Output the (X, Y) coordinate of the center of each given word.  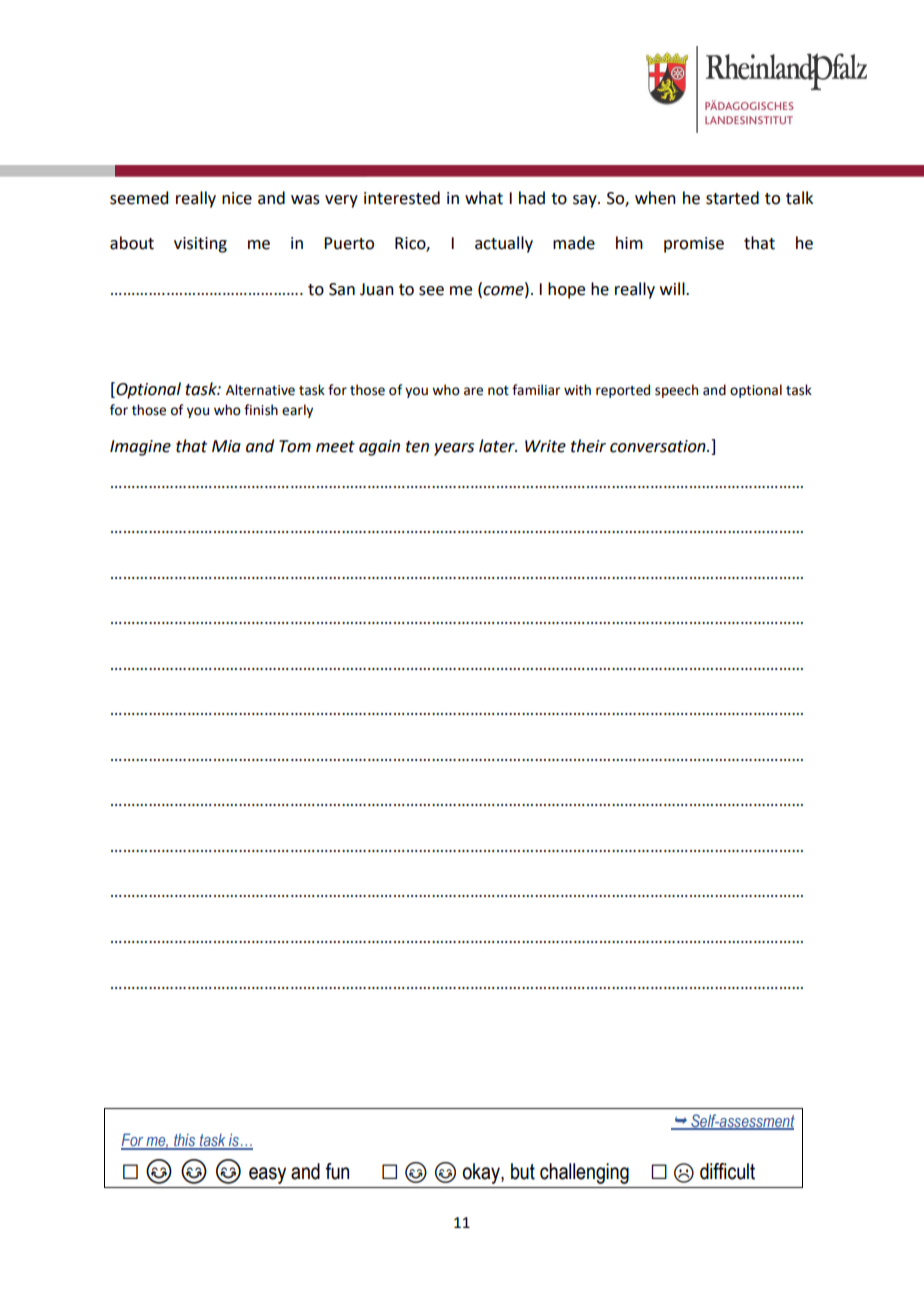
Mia (226, 446)
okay (482, 1173)
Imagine (140, 448)
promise (694, 245)
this (185, 1141)
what (484, 198)
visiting (200, 245)
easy (267, 1175)
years (454, 449)
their (588, 446)
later (498, 446)
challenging (584, 1173)
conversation (659, 446)
